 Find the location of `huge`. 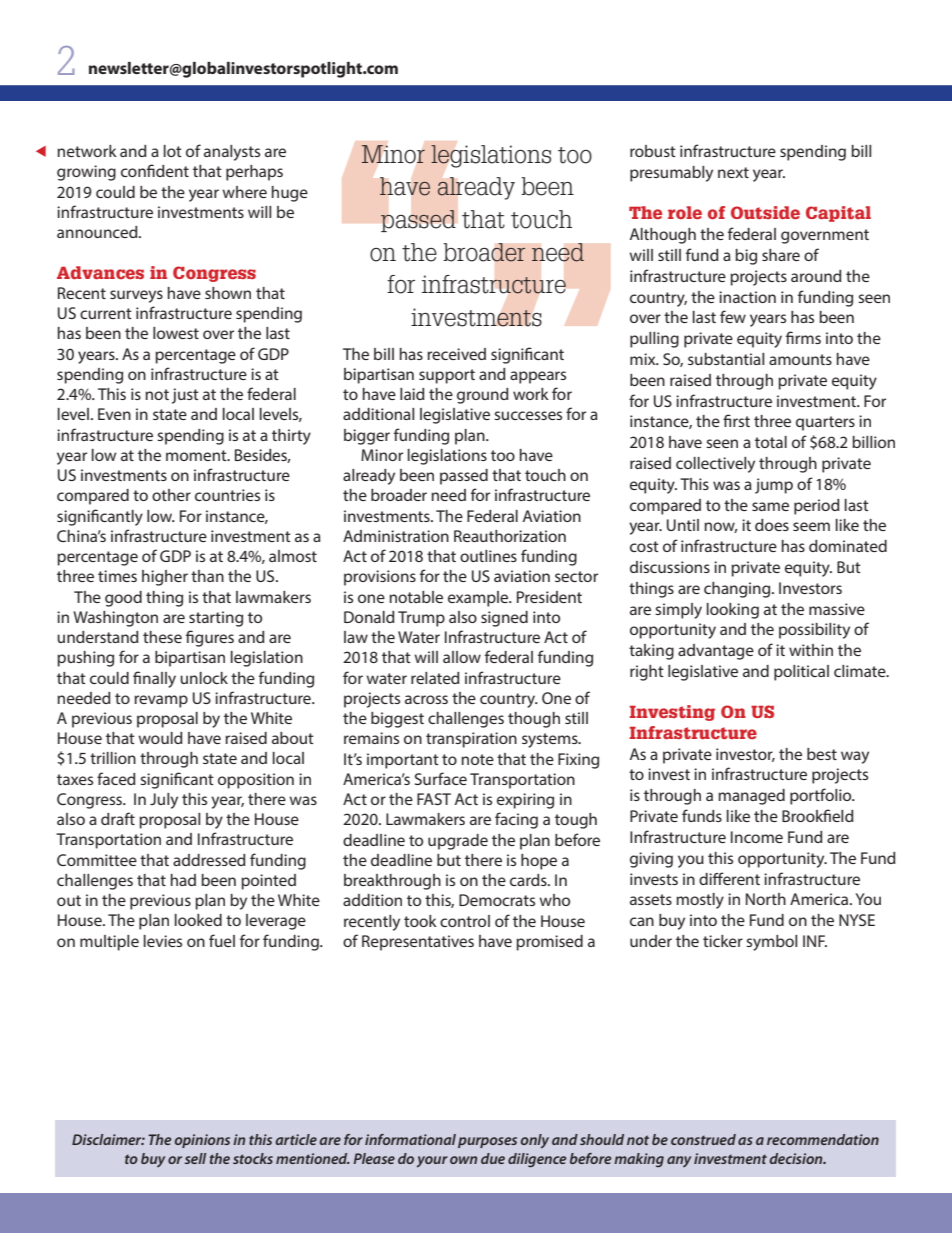

huge is located at coordinates (290, 194).
